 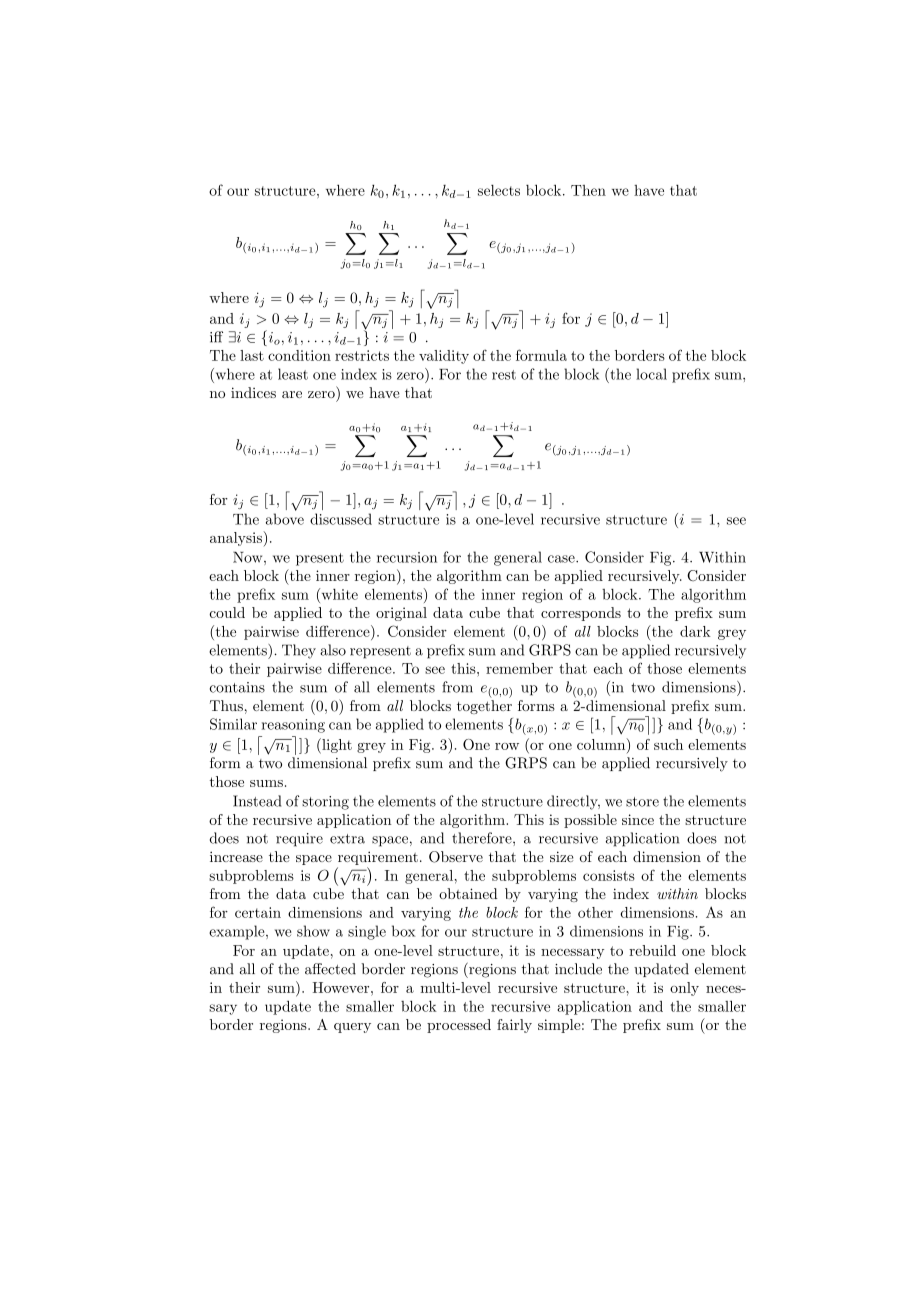 I want to click on They, so click(x=299, y=651).
